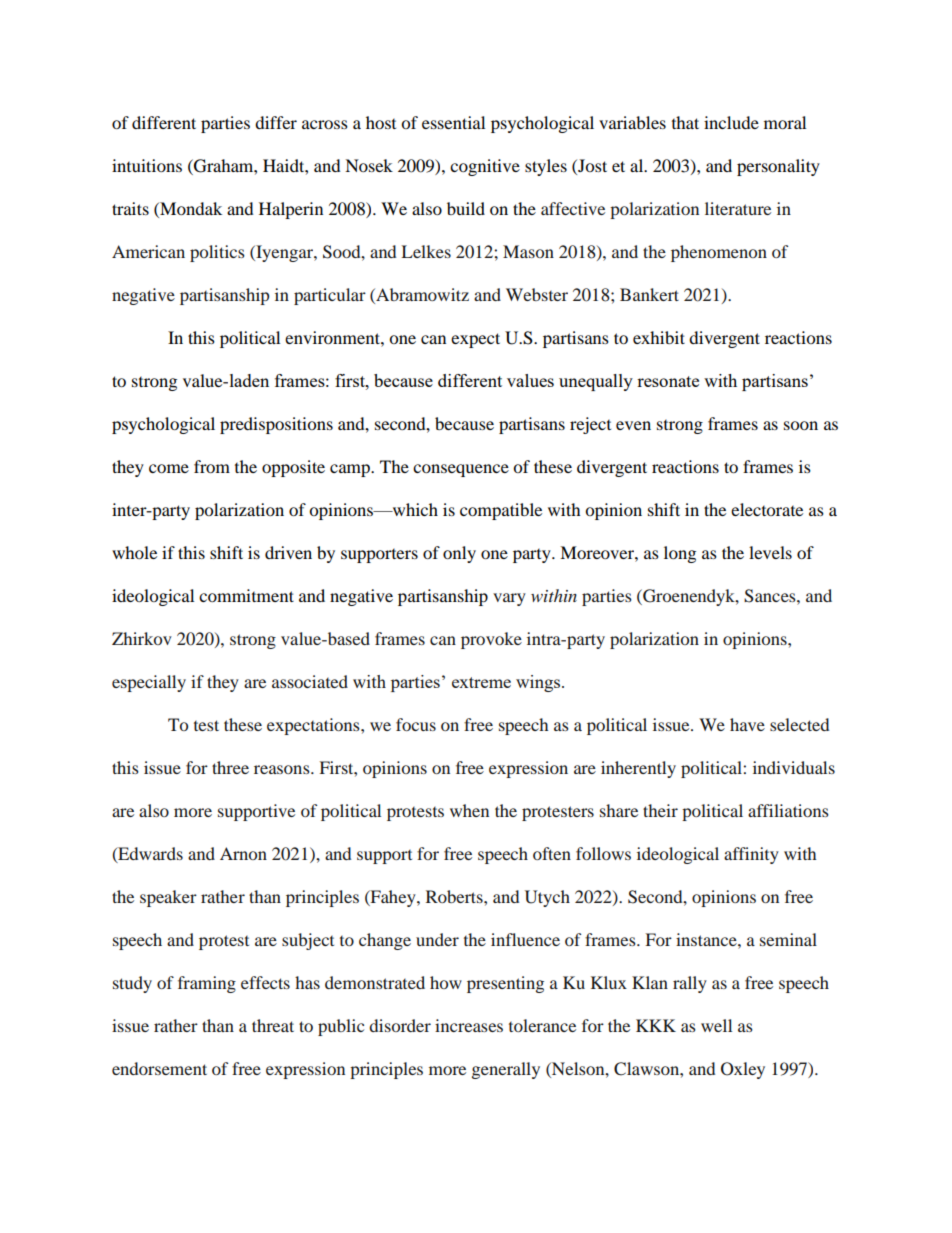 This screenshot has height=1233, width=952. Describe the element at coordinates (416, 724) in the screenshot. I see `focus` at that location.
